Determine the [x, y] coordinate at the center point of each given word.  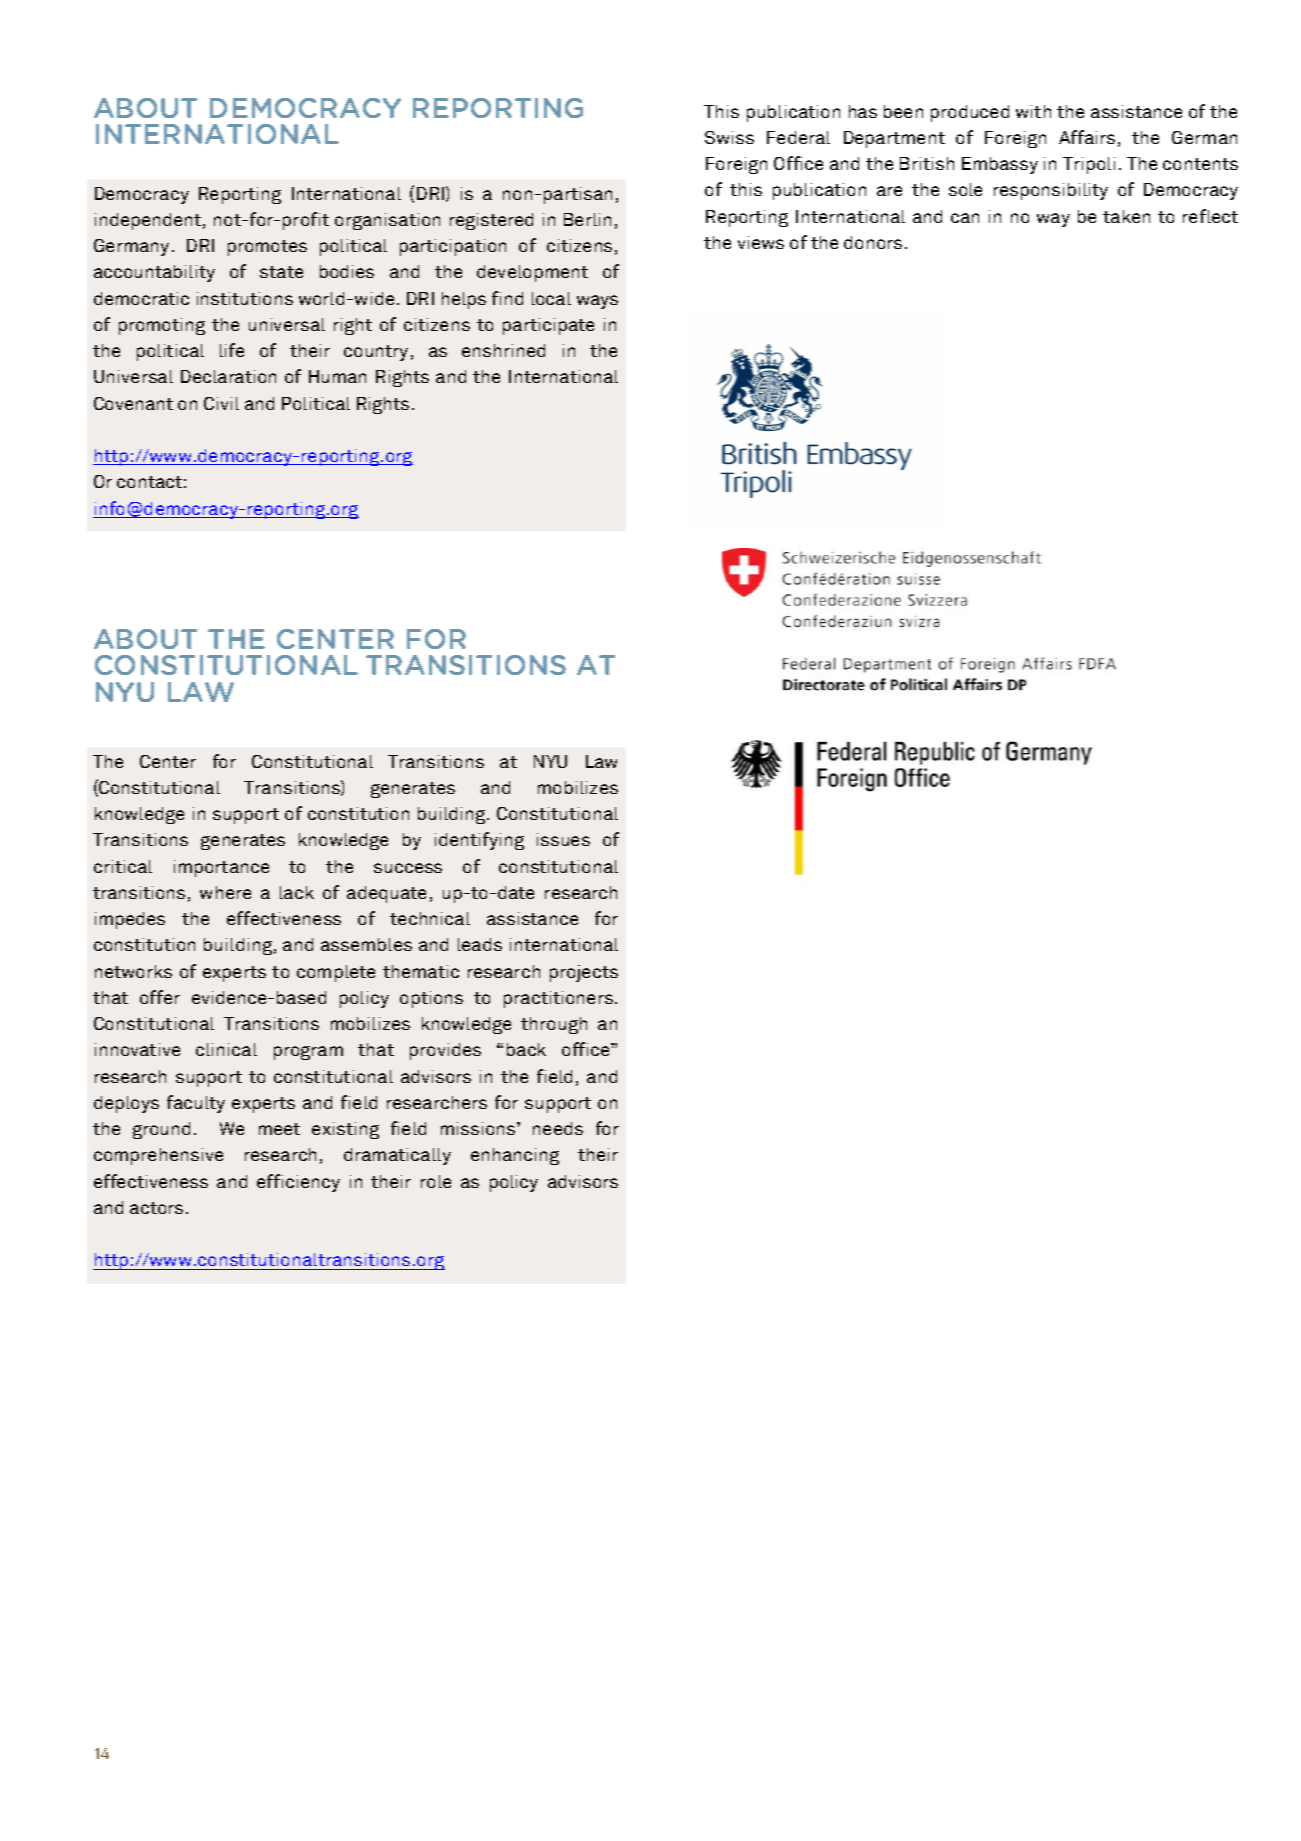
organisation [387, 221]
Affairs [1087, 137]
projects [584, 973]
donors [873, 242]
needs [558, 1128]
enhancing [515, 1156]
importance [221, 868]
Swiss [729, 137]
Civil [221, 403]
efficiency [298, 1183]
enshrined [503, 350]
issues [563, 839]
